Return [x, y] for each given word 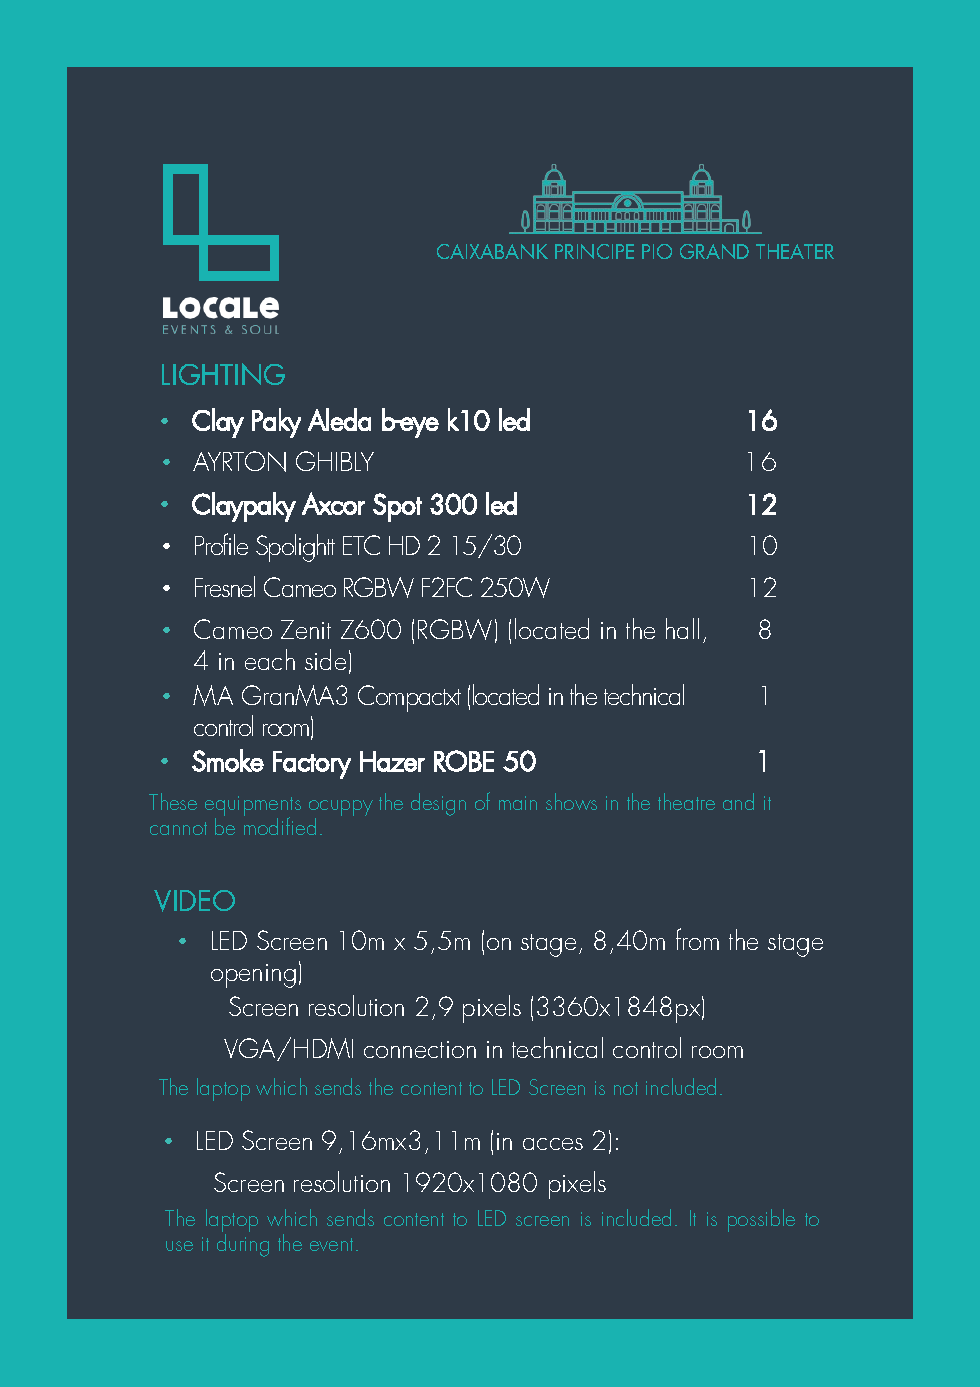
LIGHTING [223, 374]
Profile [221, 544]
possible [761, 1220]
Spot [397, 507]
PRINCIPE [594, 251]
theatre [686, 801]
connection [420, 1049]
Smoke [228, 760]
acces [553, 1144]
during [243, 1245]
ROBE [464, 761]
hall [682, 628]
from [697, 939]
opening [253, 976]
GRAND [714, 251]
